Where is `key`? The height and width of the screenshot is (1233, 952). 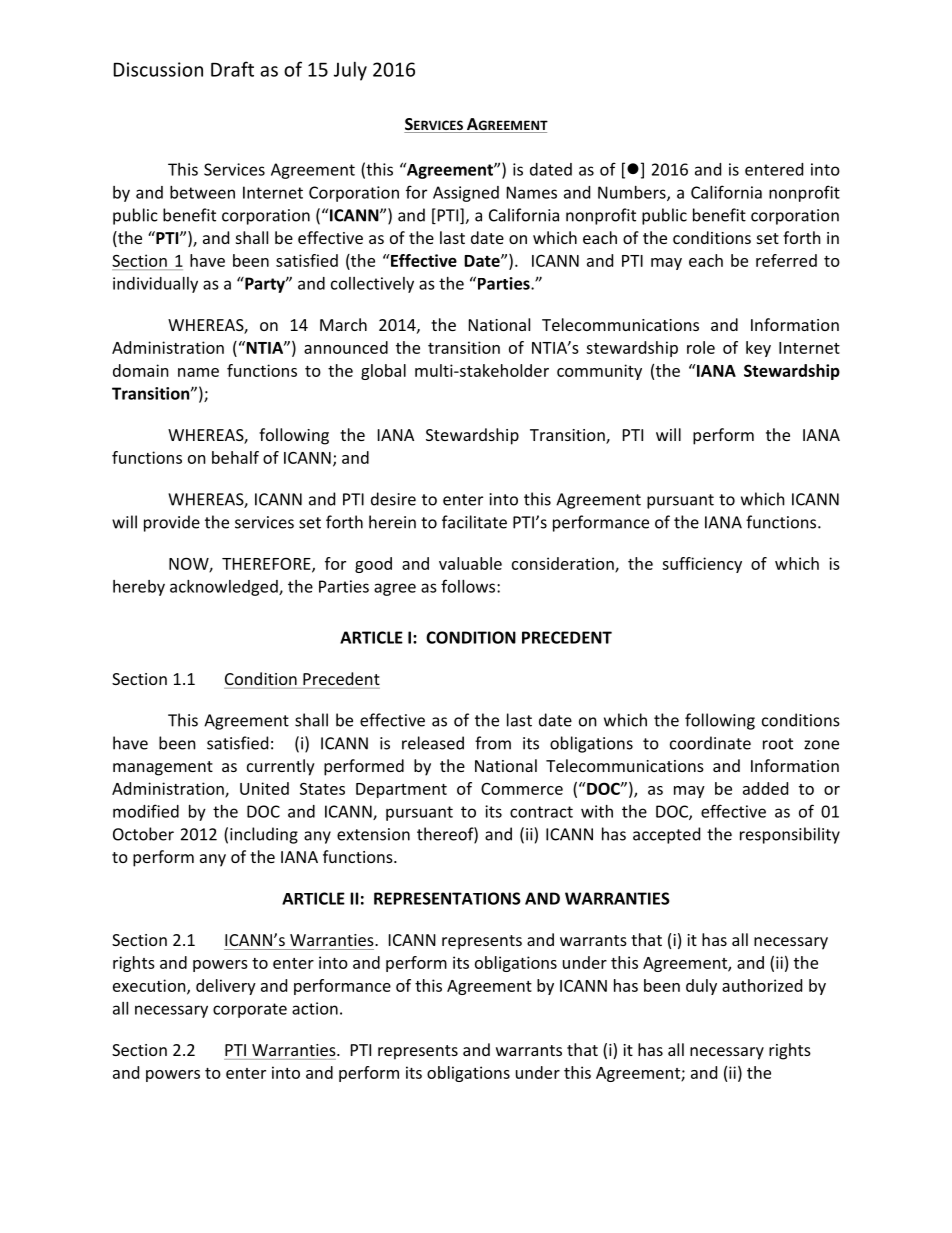 key is located at coordinates (758, 349).
